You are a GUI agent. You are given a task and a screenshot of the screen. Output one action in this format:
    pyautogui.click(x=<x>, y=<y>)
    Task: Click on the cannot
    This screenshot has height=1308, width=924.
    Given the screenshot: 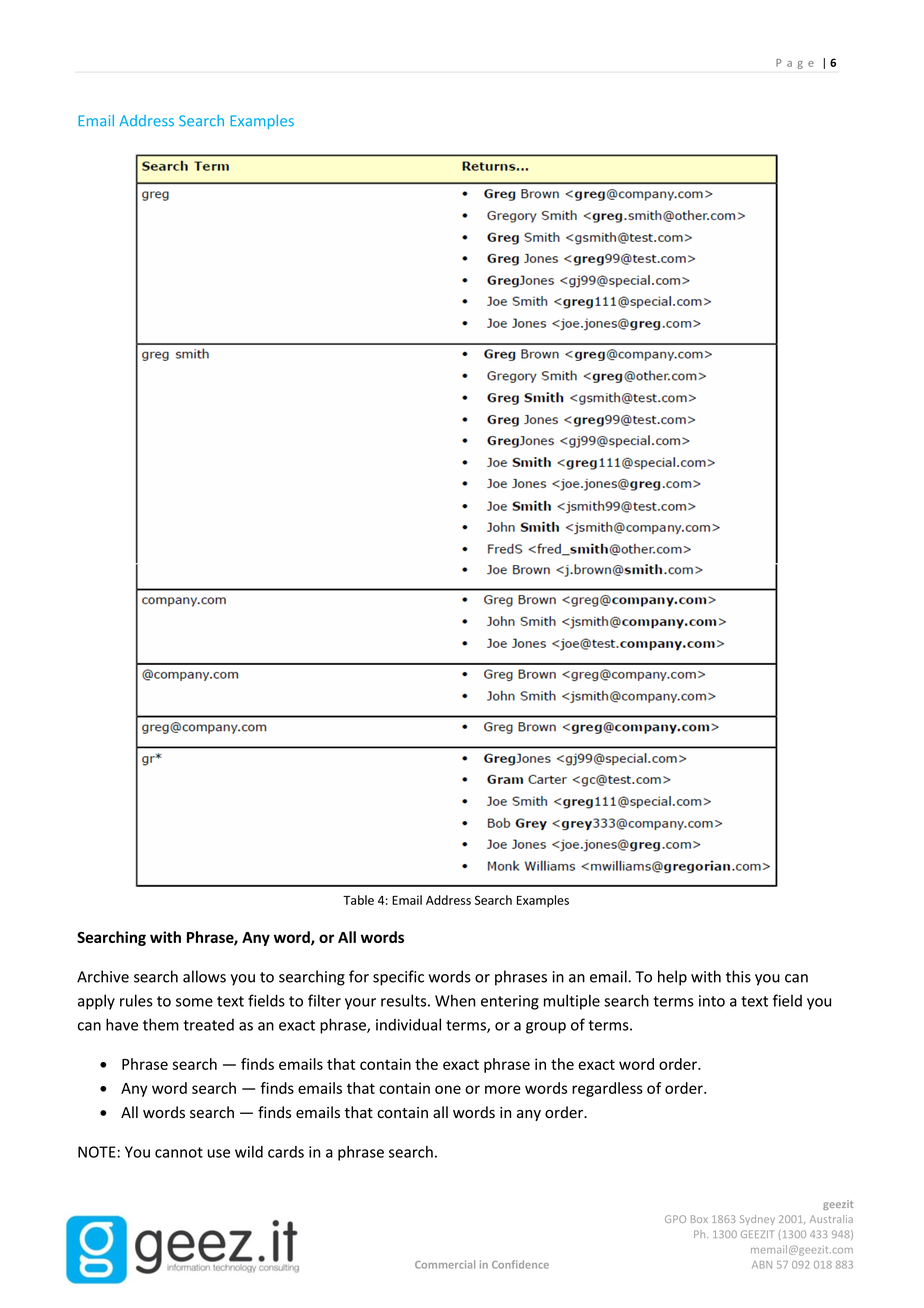 What is the action you would take?
    pyautogui.click(x=179, y=1152)
